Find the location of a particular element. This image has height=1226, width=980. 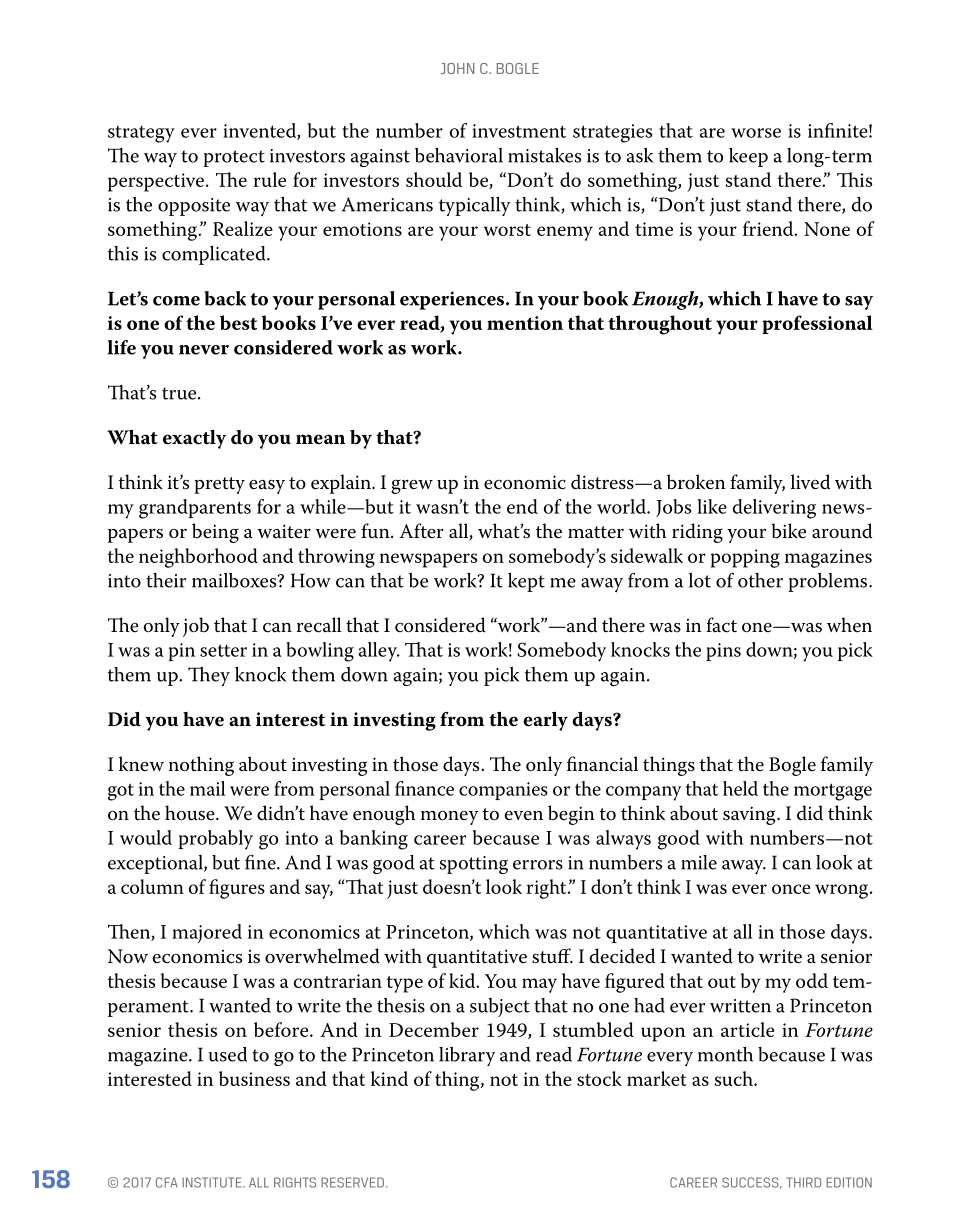

investment is located at coordinates (519, 131).
